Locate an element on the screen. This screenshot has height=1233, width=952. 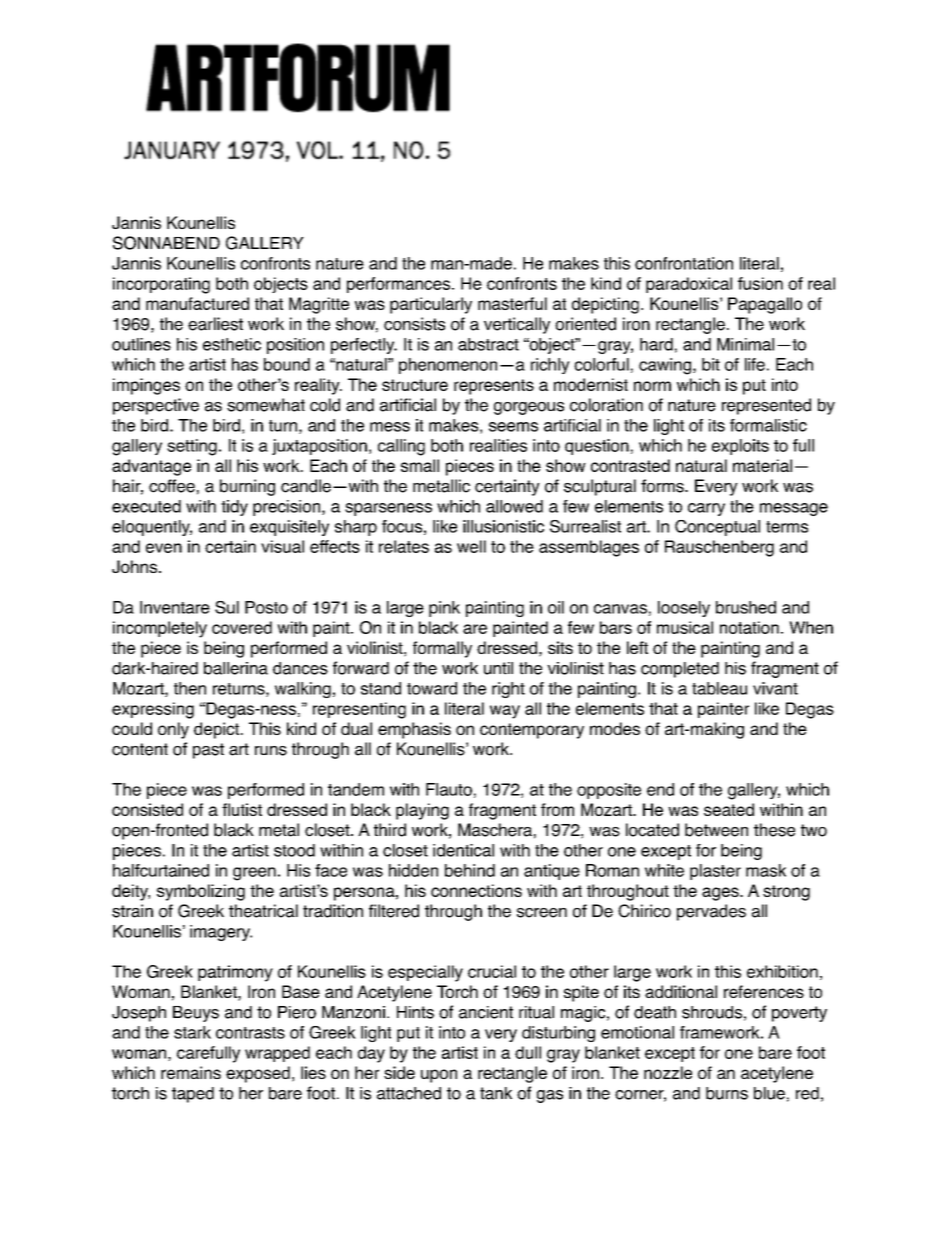
manufactured is located at coordinates (197, 303).
